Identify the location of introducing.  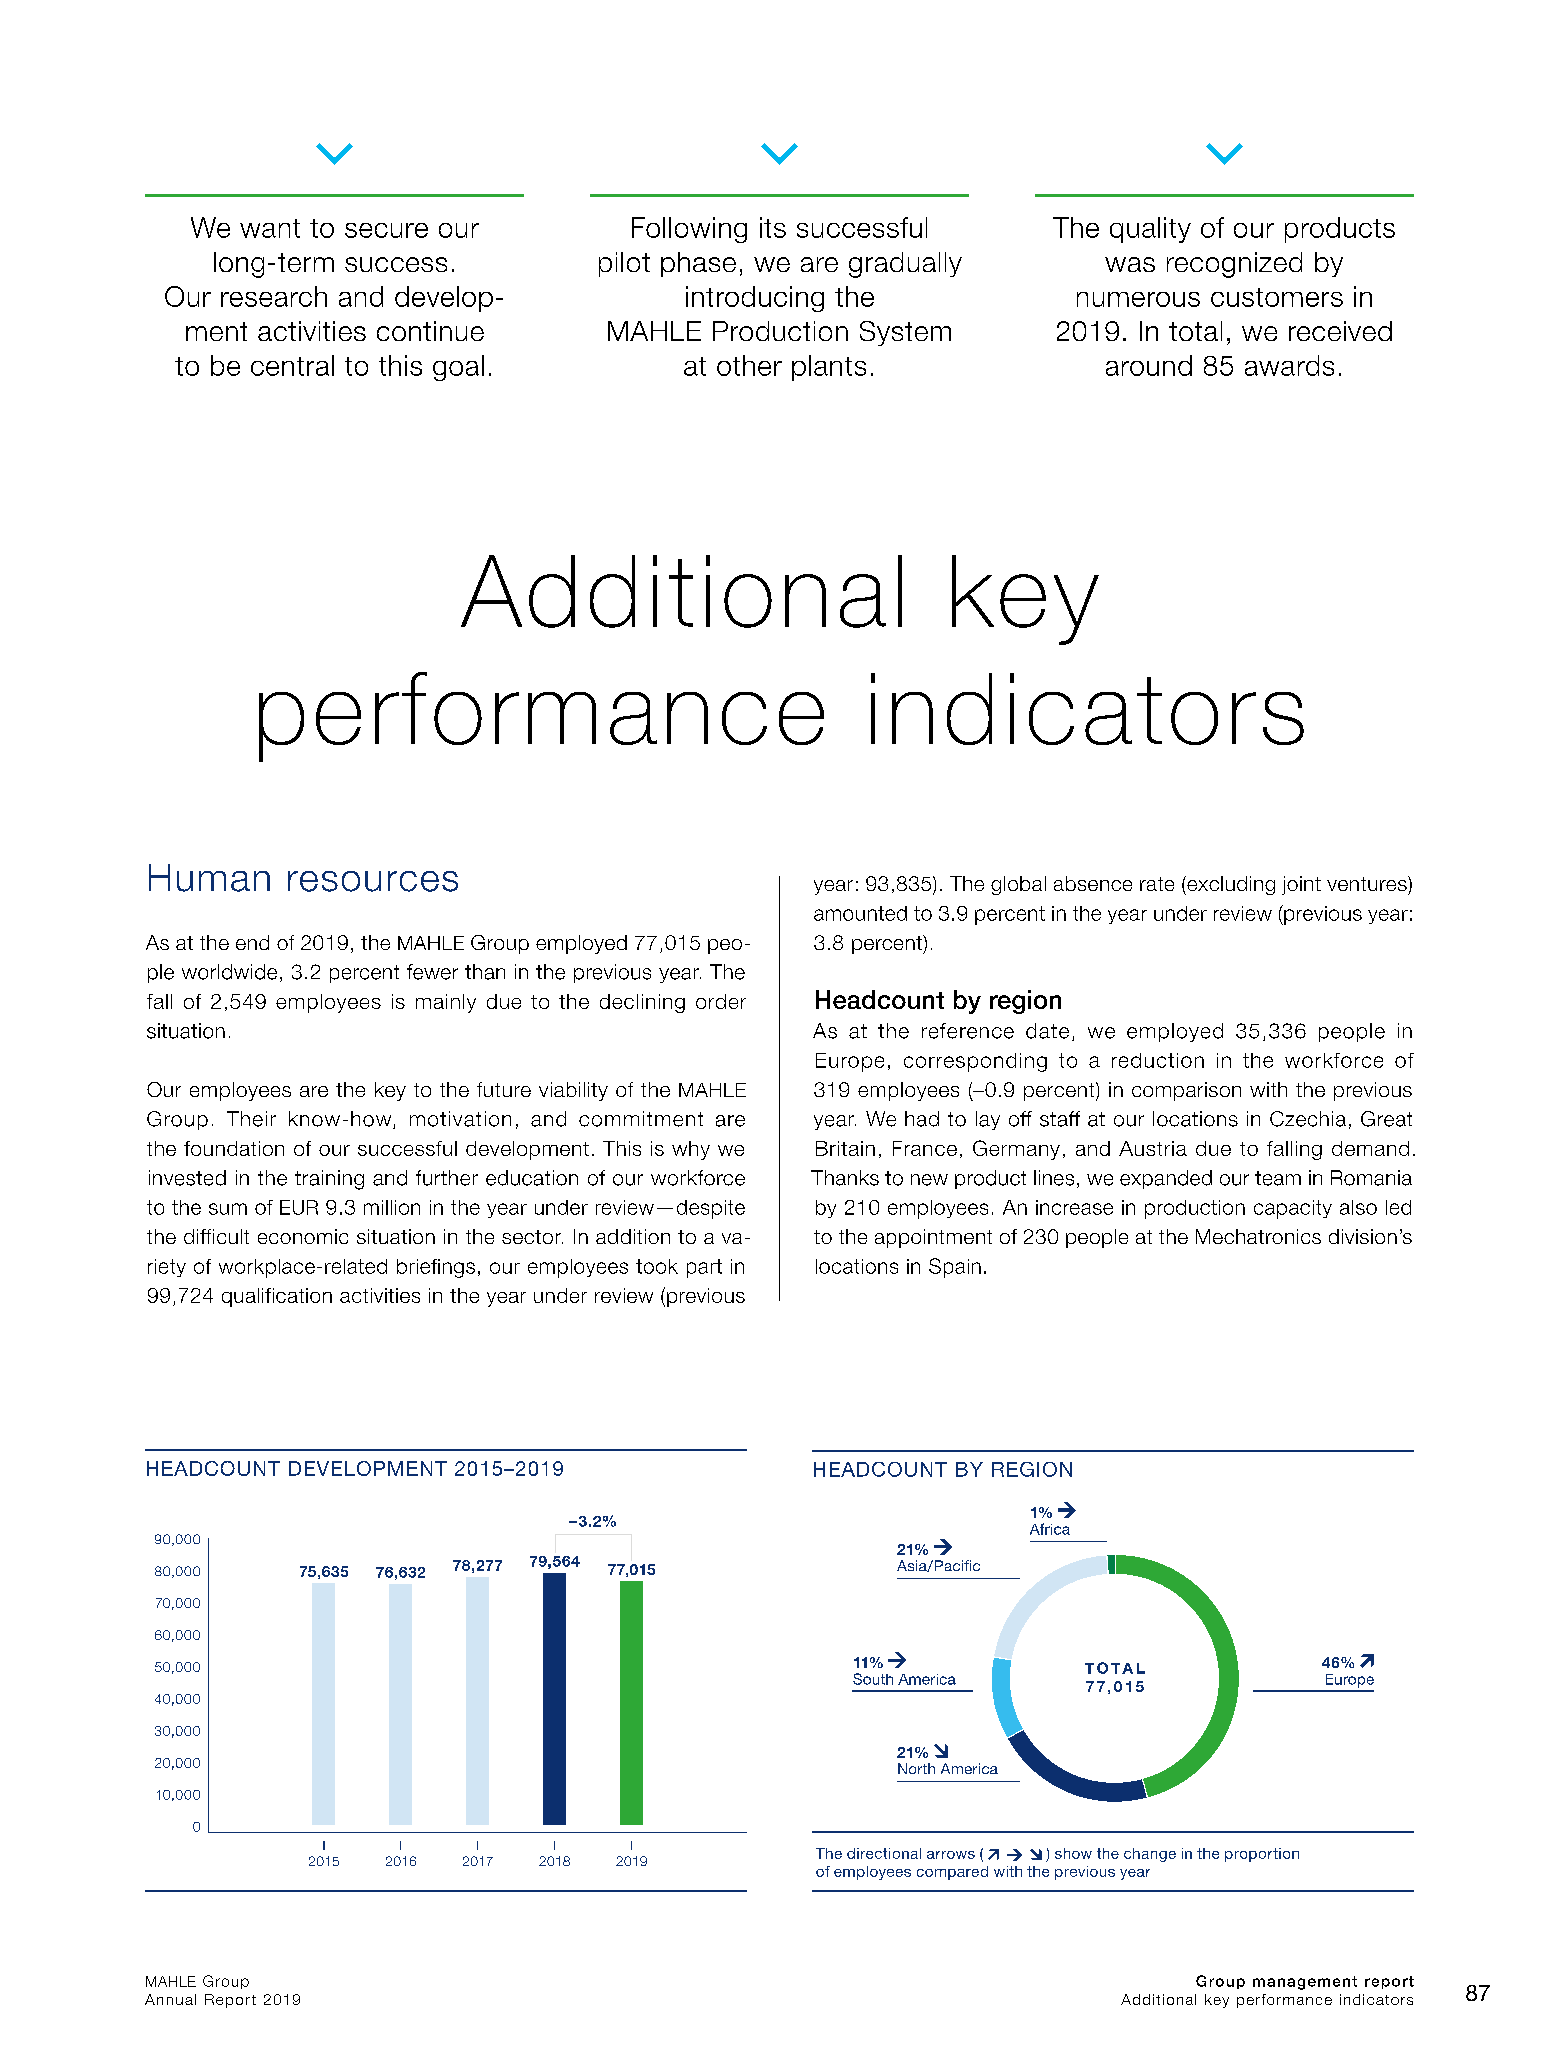
(755, 299).
